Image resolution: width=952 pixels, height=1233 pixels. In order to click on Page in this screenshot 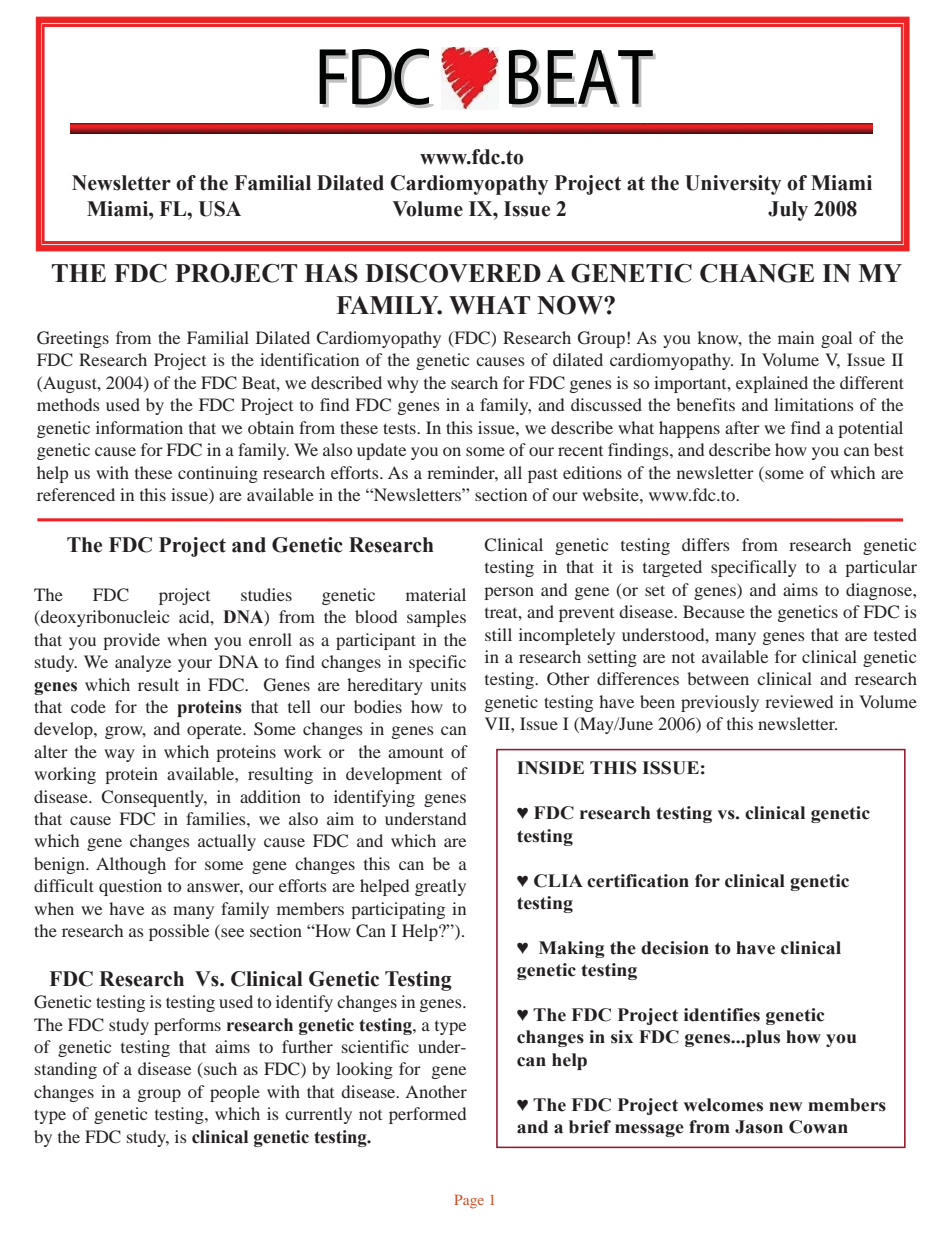, I will do `click(469, 1201)`.
